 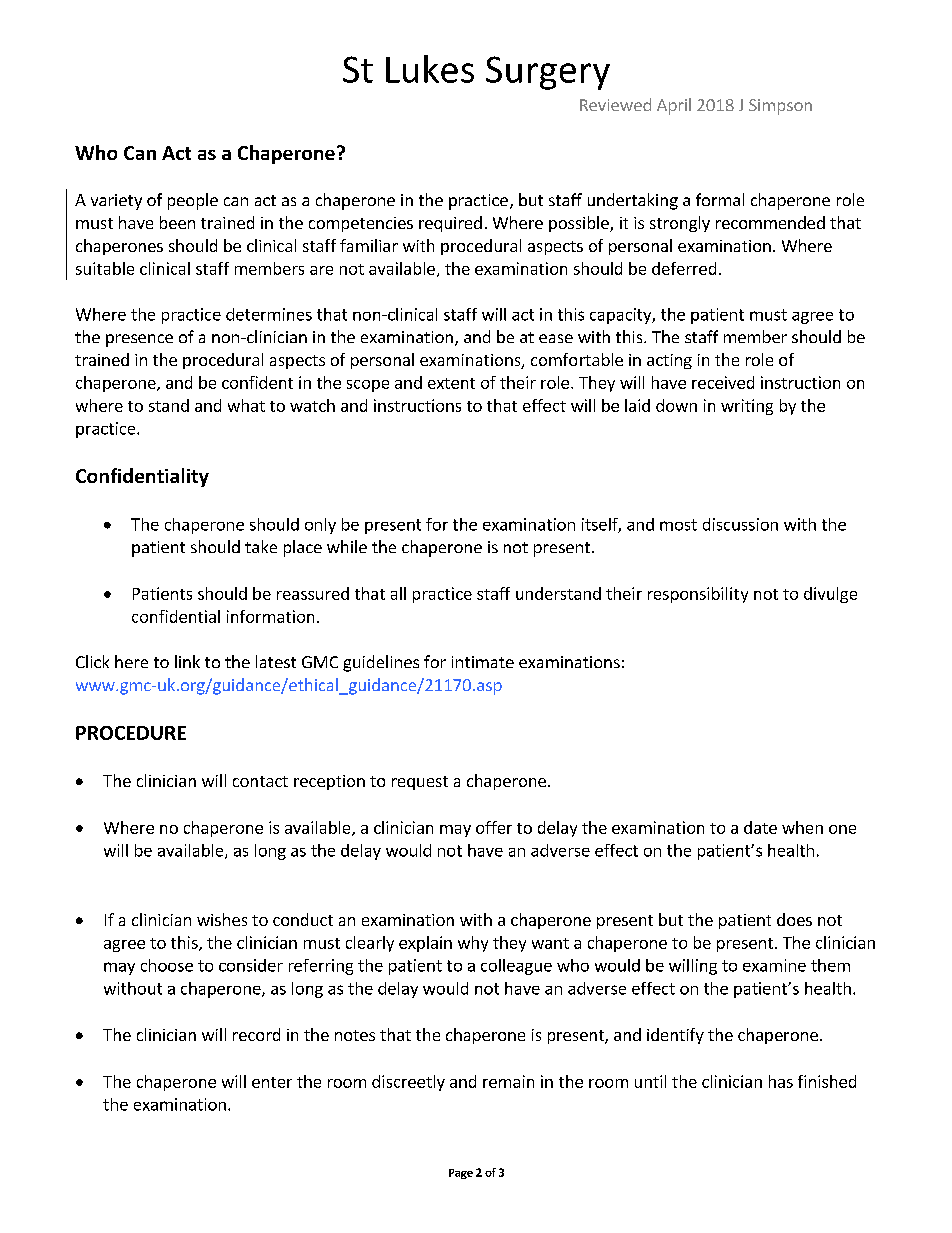 What do you see at coordinates (548, 73) in the screenshot?
I see `Surgery` at bounding box center [548, 73].
